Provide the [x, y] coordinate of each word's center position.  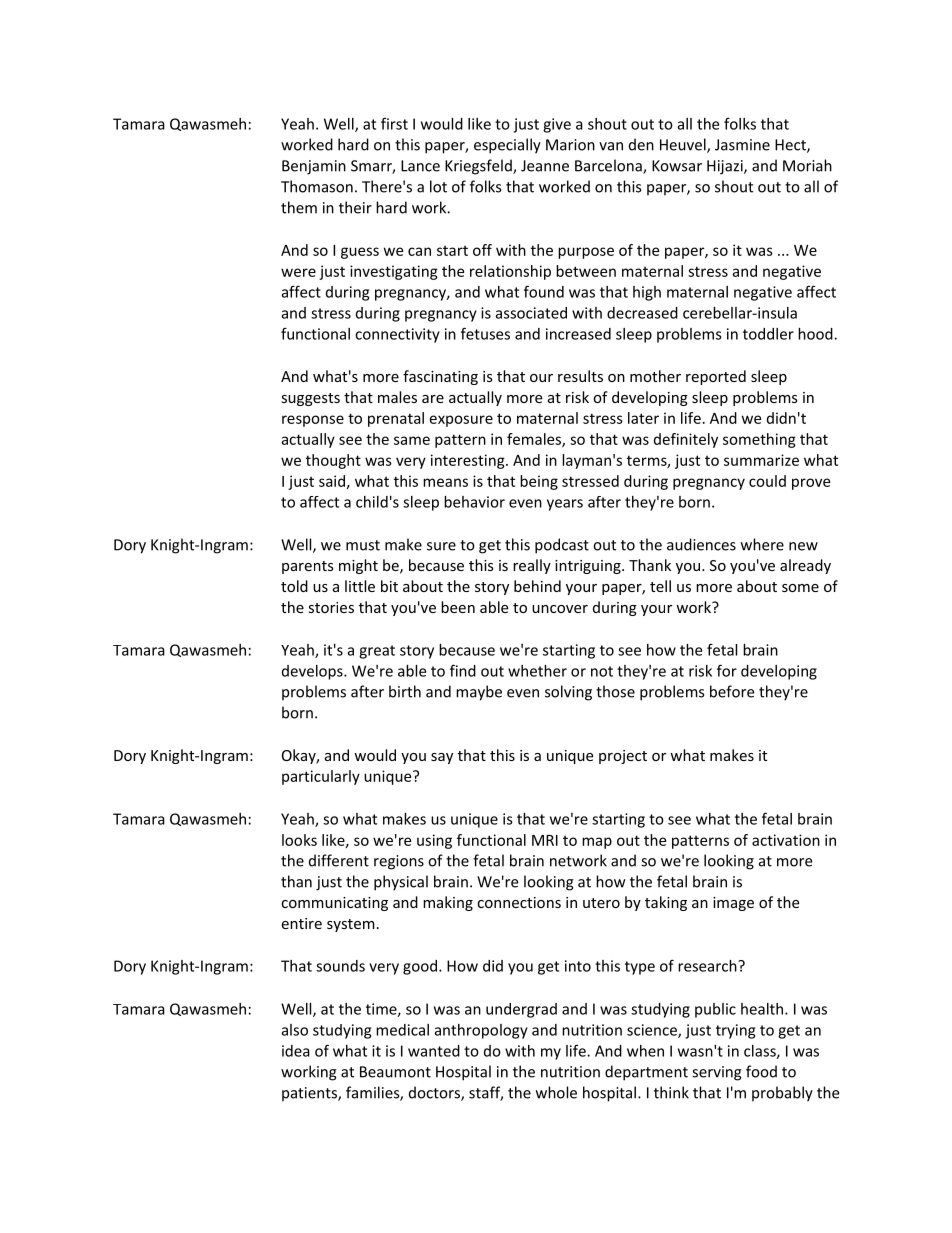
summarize [761, 460]
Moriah [807, 165]
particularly [321, 777]
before [732, 691]
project [623, 757]
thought [333, 461]
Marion [570, 145]
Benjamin [314, 167]
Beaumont [395, 1072]
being [539, 482]
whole [556, 1092]
